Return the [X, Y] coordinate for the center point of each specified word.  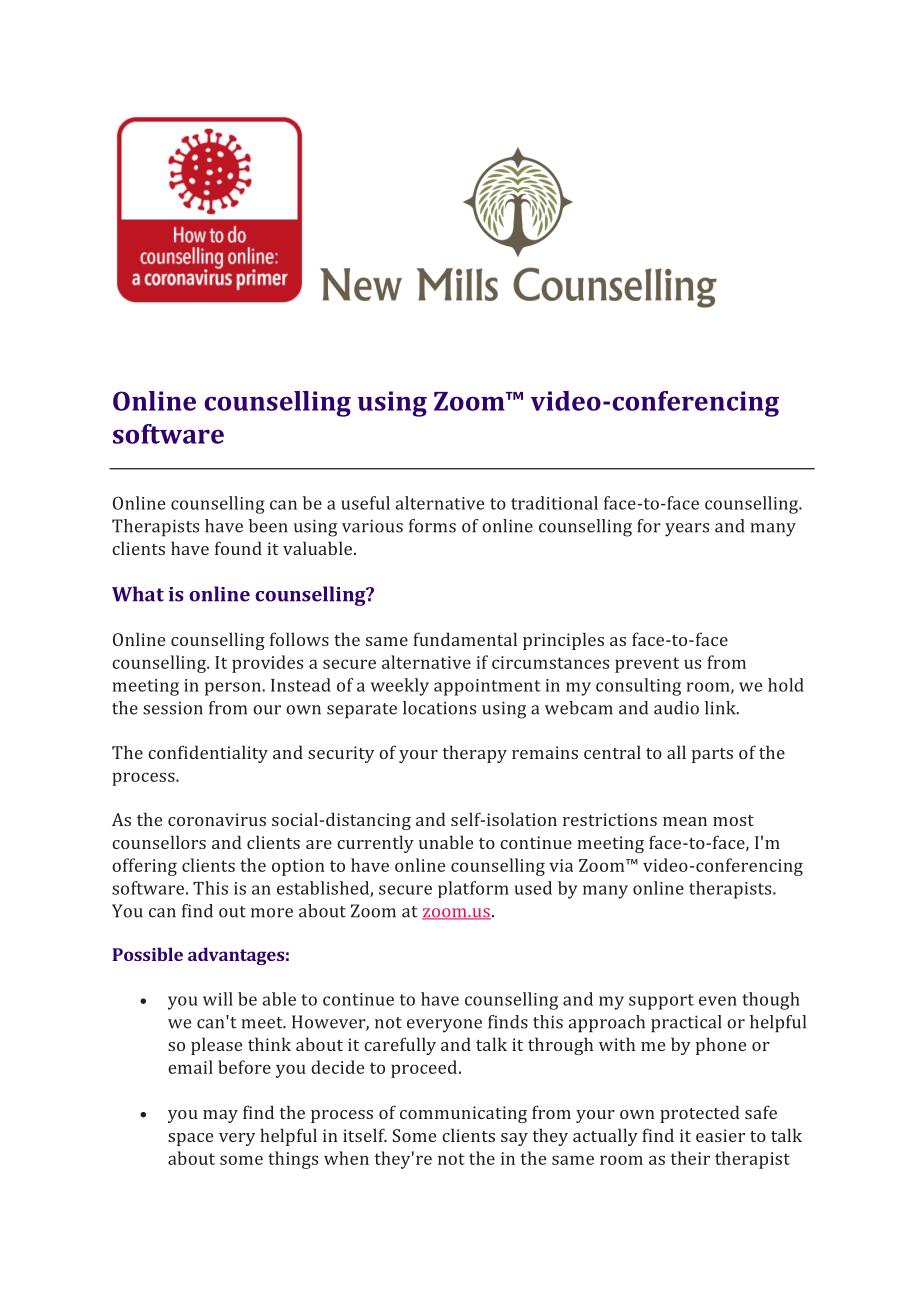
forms [432, 526]
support [661, 1002]
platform [473, 889]
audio [676, 708]
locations [439, 708]
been [268, 526]
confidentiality [208, 754]
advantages [236, 956]
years [687, 530]
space [190, 1139]
